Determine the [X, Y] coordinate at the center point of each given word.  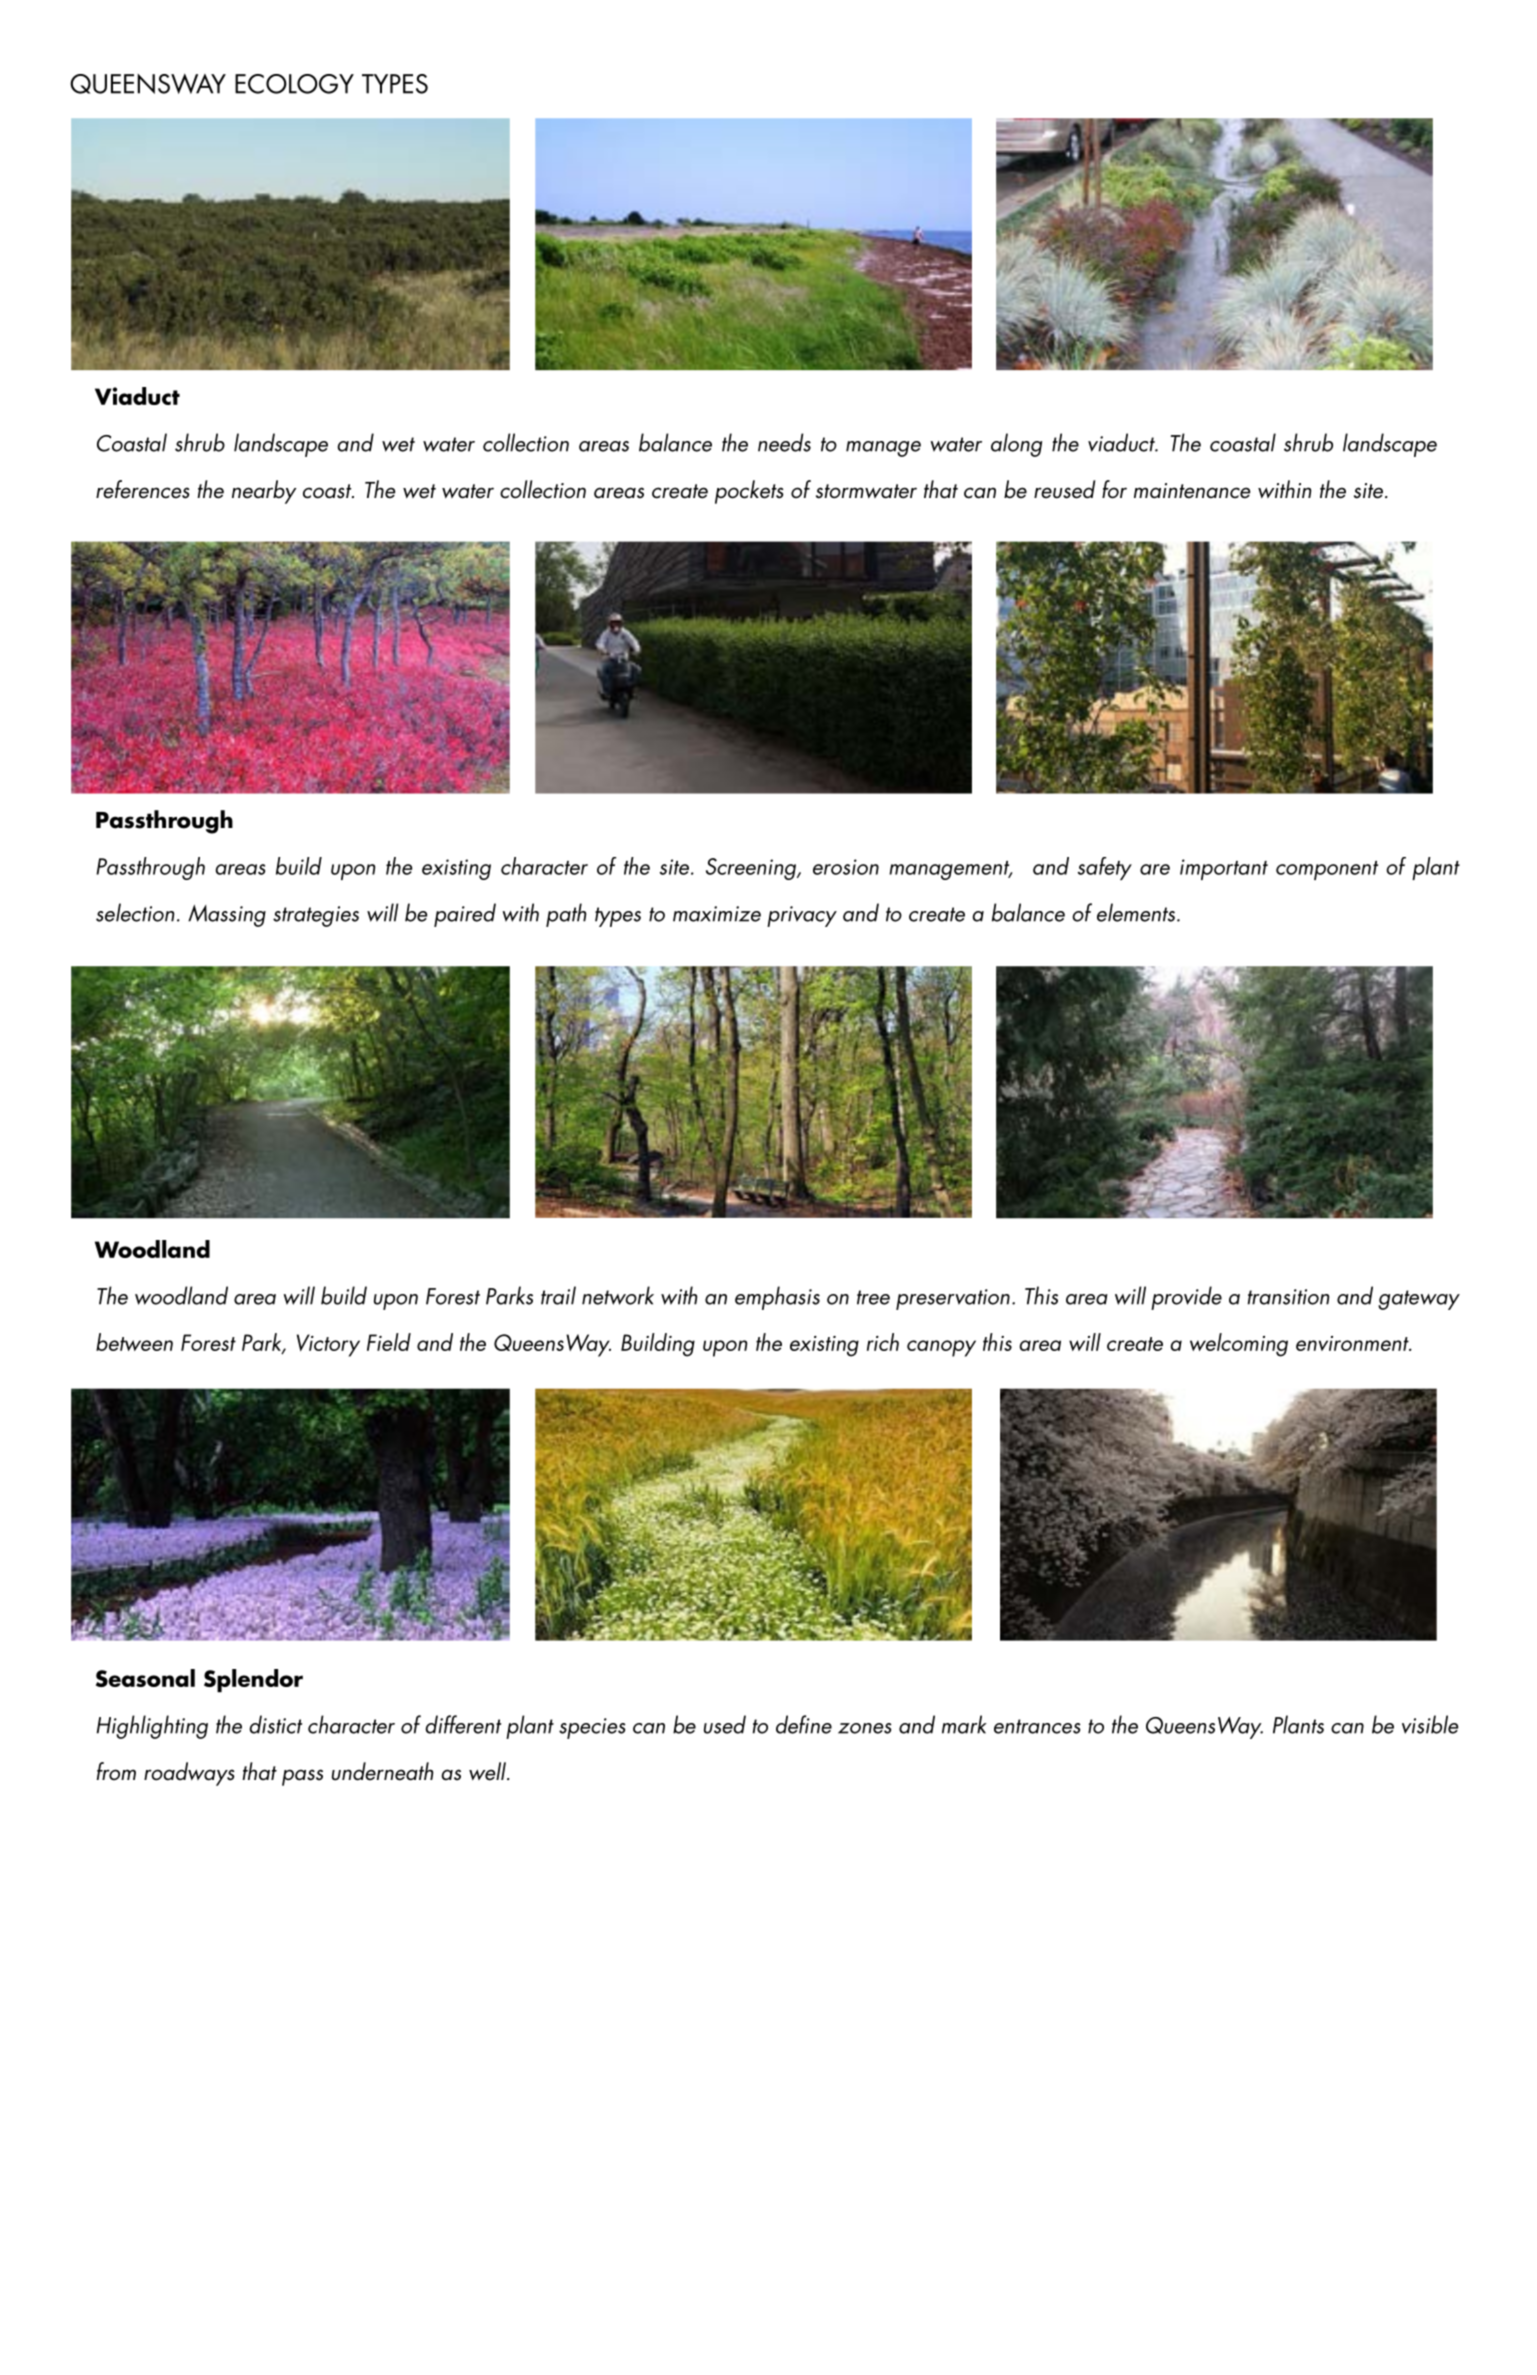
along [1016, 445]
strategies [316, 916]
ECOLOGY [294, 84]
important [1224, 869]
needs [784, 442]
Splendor [253, 1681]
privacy [802, 916]
